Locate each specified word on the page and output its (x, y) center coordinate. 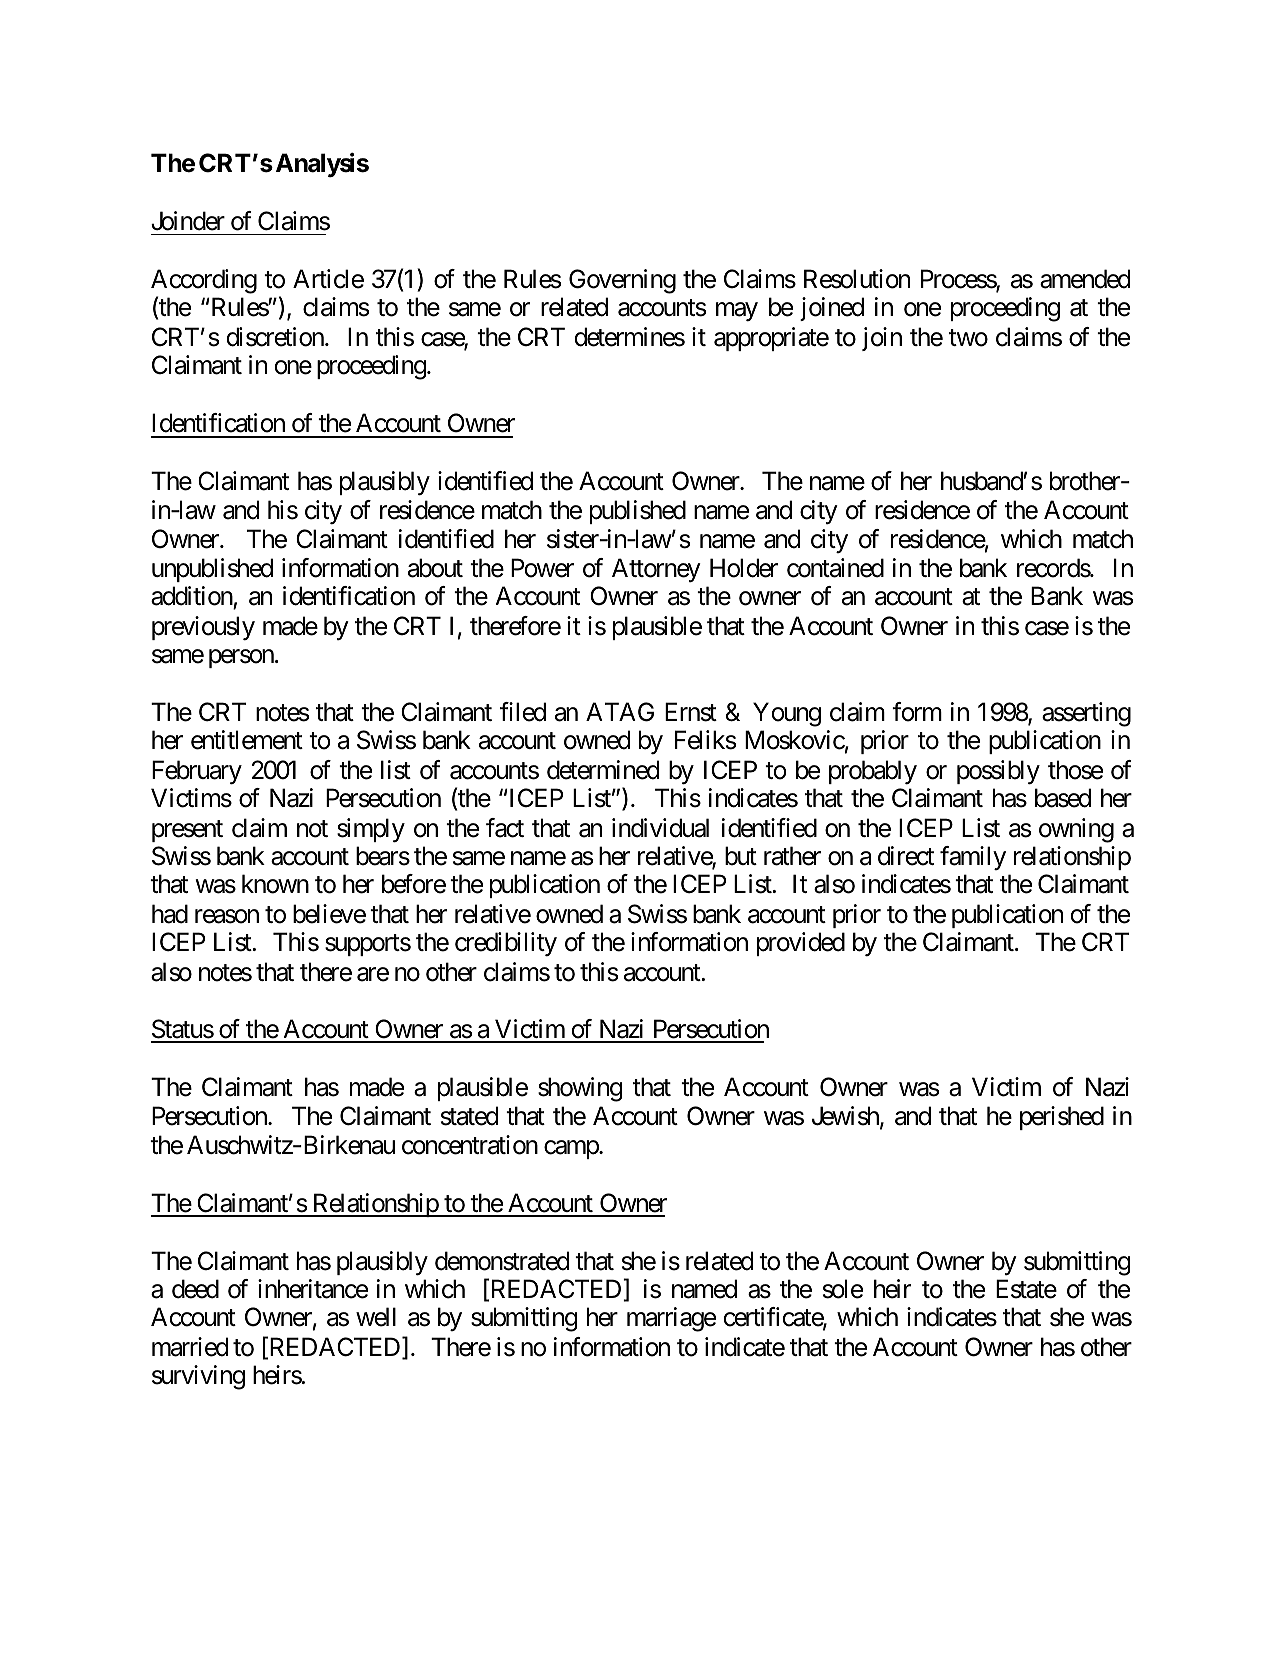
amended (1085, 279)
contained (835, 568)
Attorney (656, 570)
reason (227, 917)
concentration (470, 1145)
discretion (276, 337)
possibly (998, 772)
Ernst (691, 712)
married (190, 1347)
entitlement (247, 740)
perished (1062, 1118)
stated (469, 1116)
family (973, 858)
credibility (506, 944)
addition (192, 596)
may (737, 312)
